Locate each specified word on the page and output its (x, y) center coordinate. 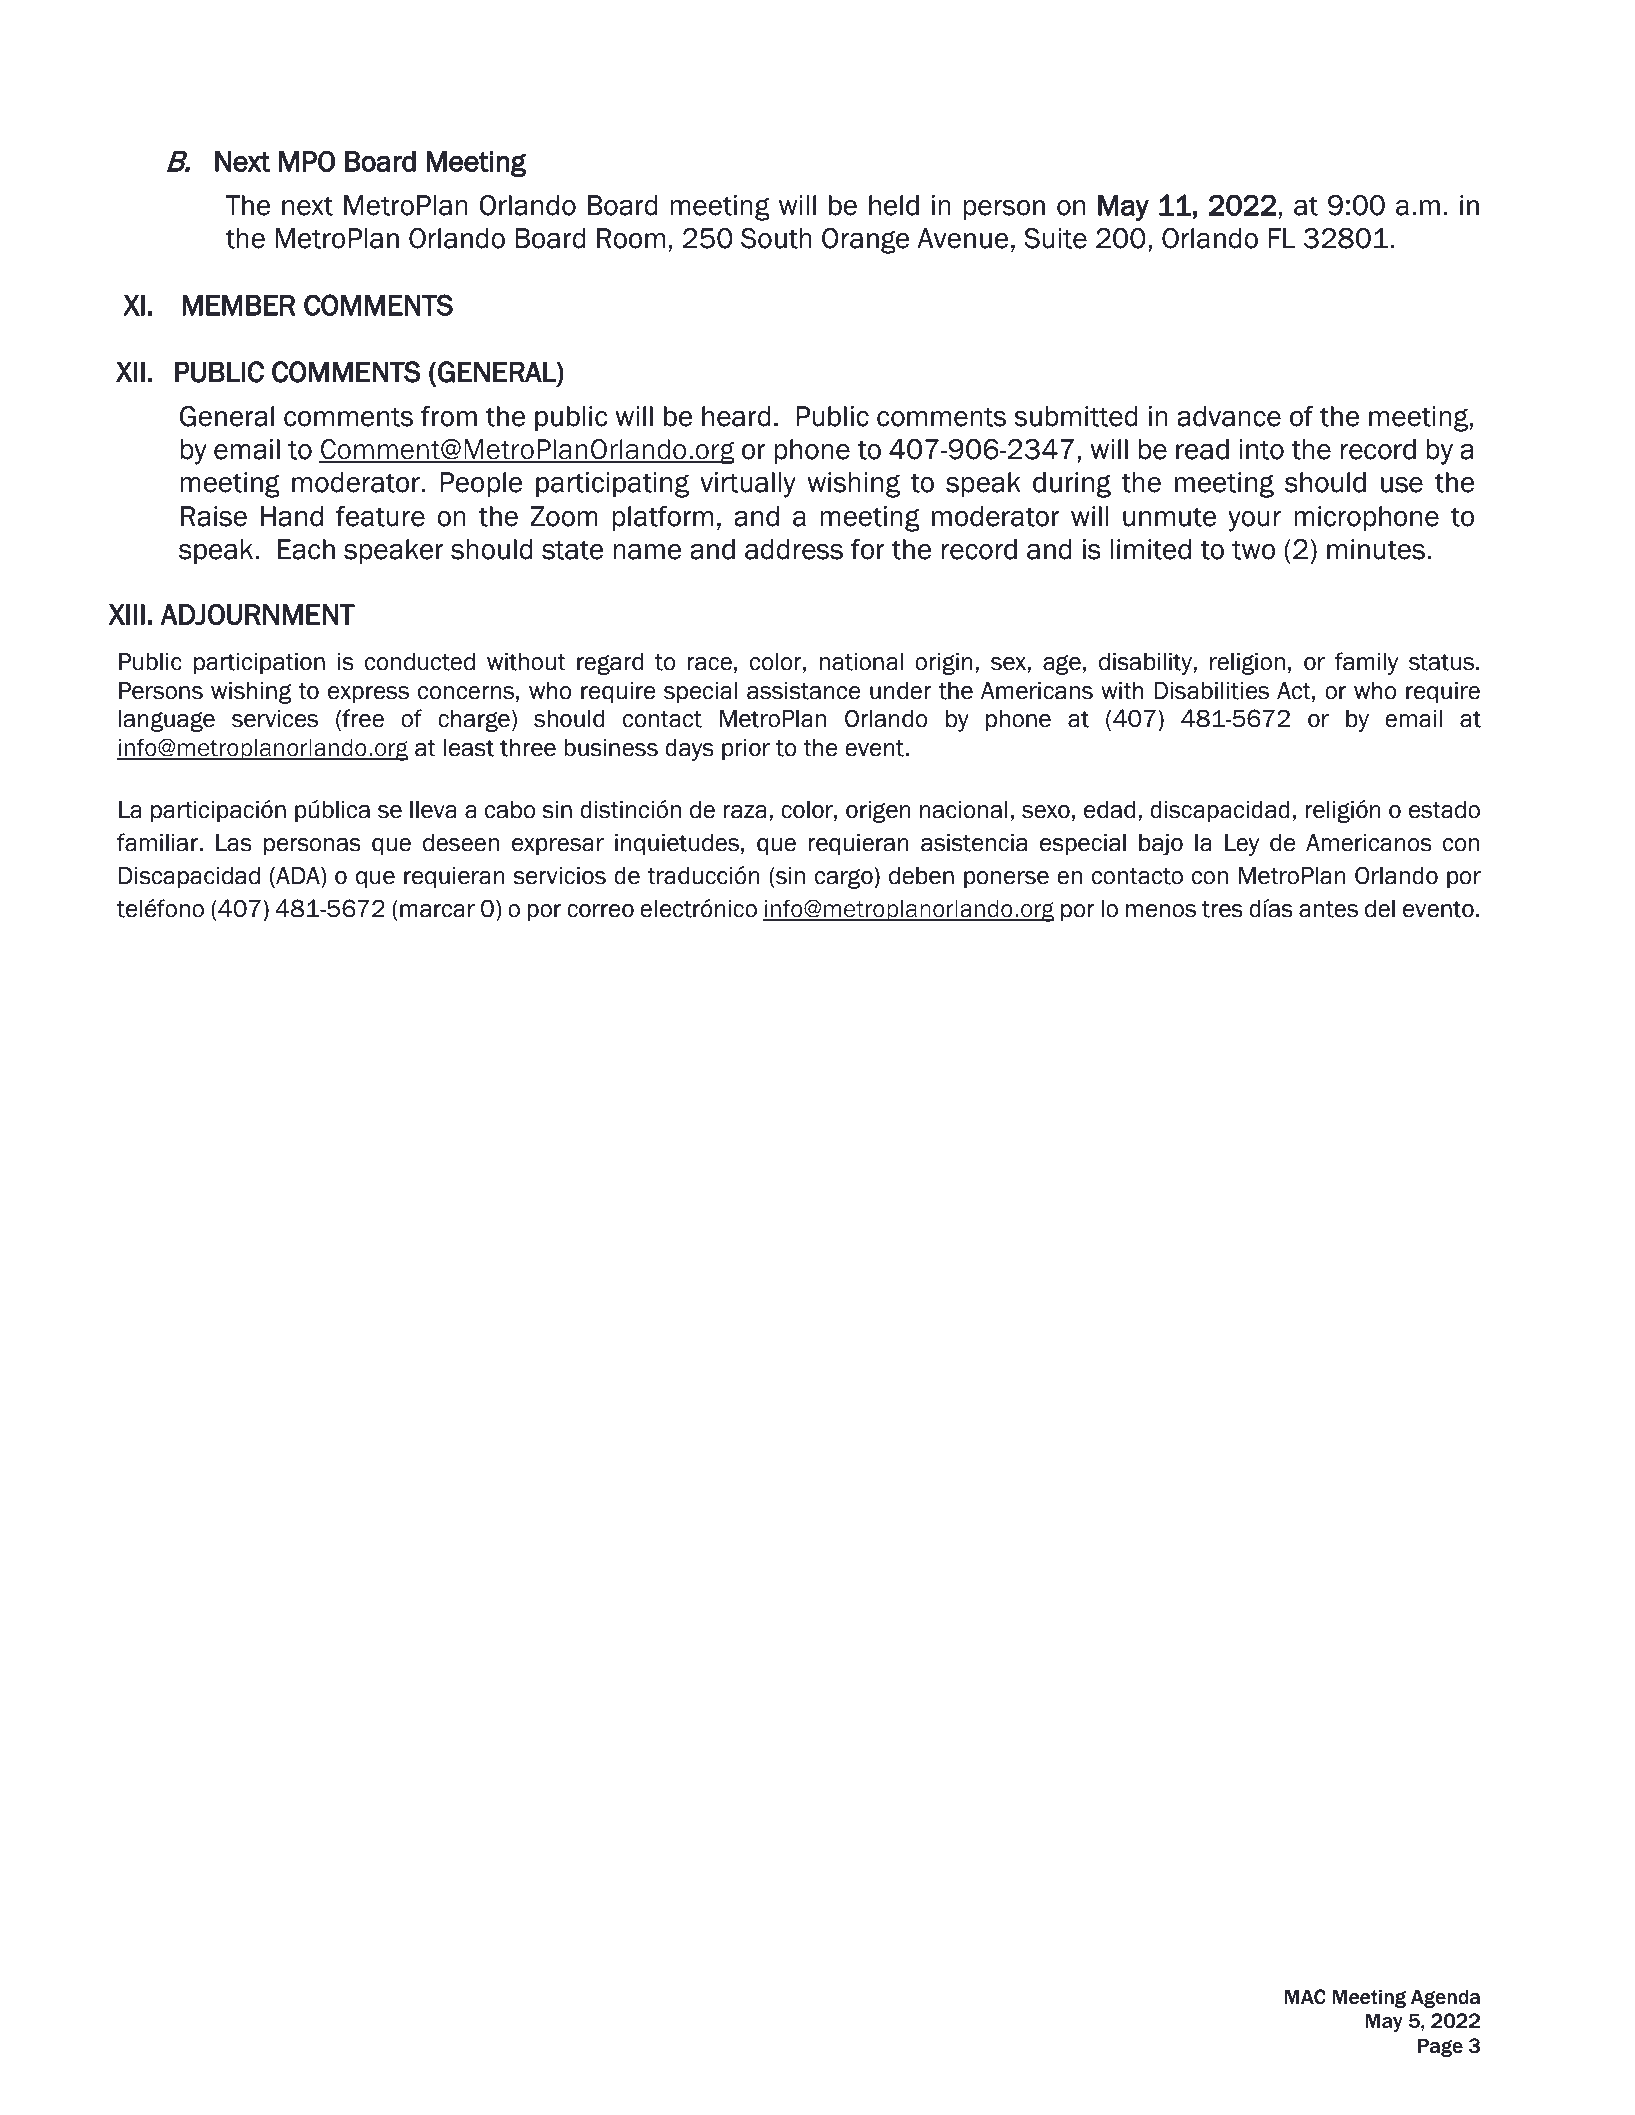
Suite (1055, 238)
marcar (437, 911)
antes (1328, 909)
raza (745, 812)
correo (600, 911)
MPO (307, 161)
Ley (1242, 845)
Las (234, 843)
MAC (1305, 1997)
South (776, 238)
